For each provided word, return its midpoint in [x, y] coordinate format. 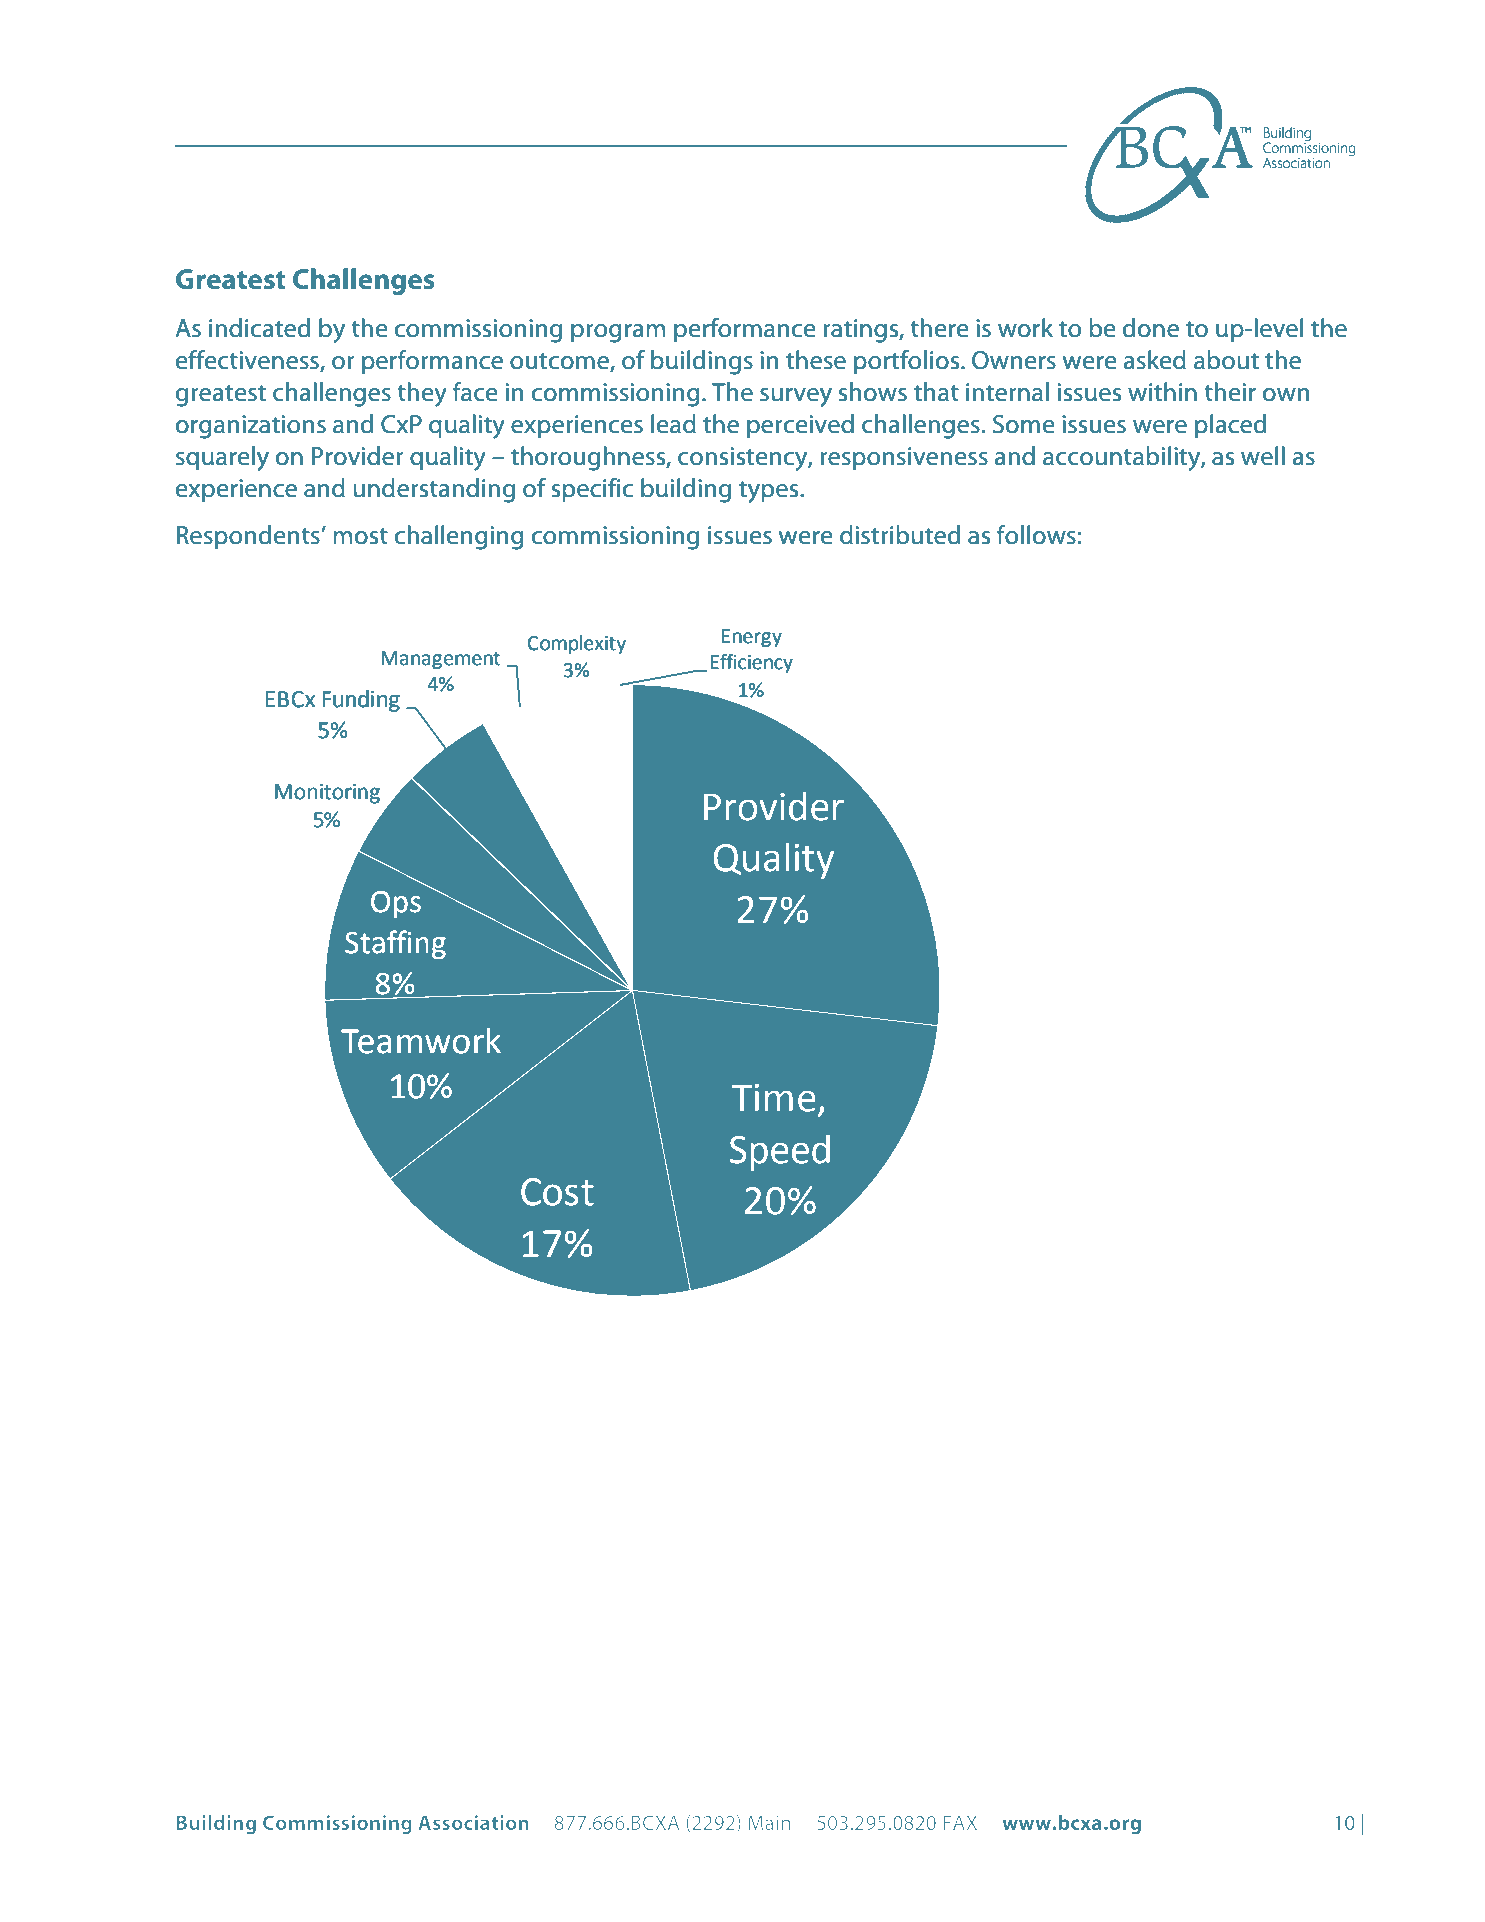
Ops [396, 904]
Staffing [395, 944]
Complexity [577, 644]
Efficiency [751, 663]
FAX [960, 1822]
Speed [780, 1152]
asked [1155, 360]
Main [769, 1822]
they [422, 394]
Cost [557, 1192]
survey [796, 397]
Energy [752, 638]
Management [440, 660]
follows [1036, 535]
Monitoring [327, 794]
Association [473, 1822]
